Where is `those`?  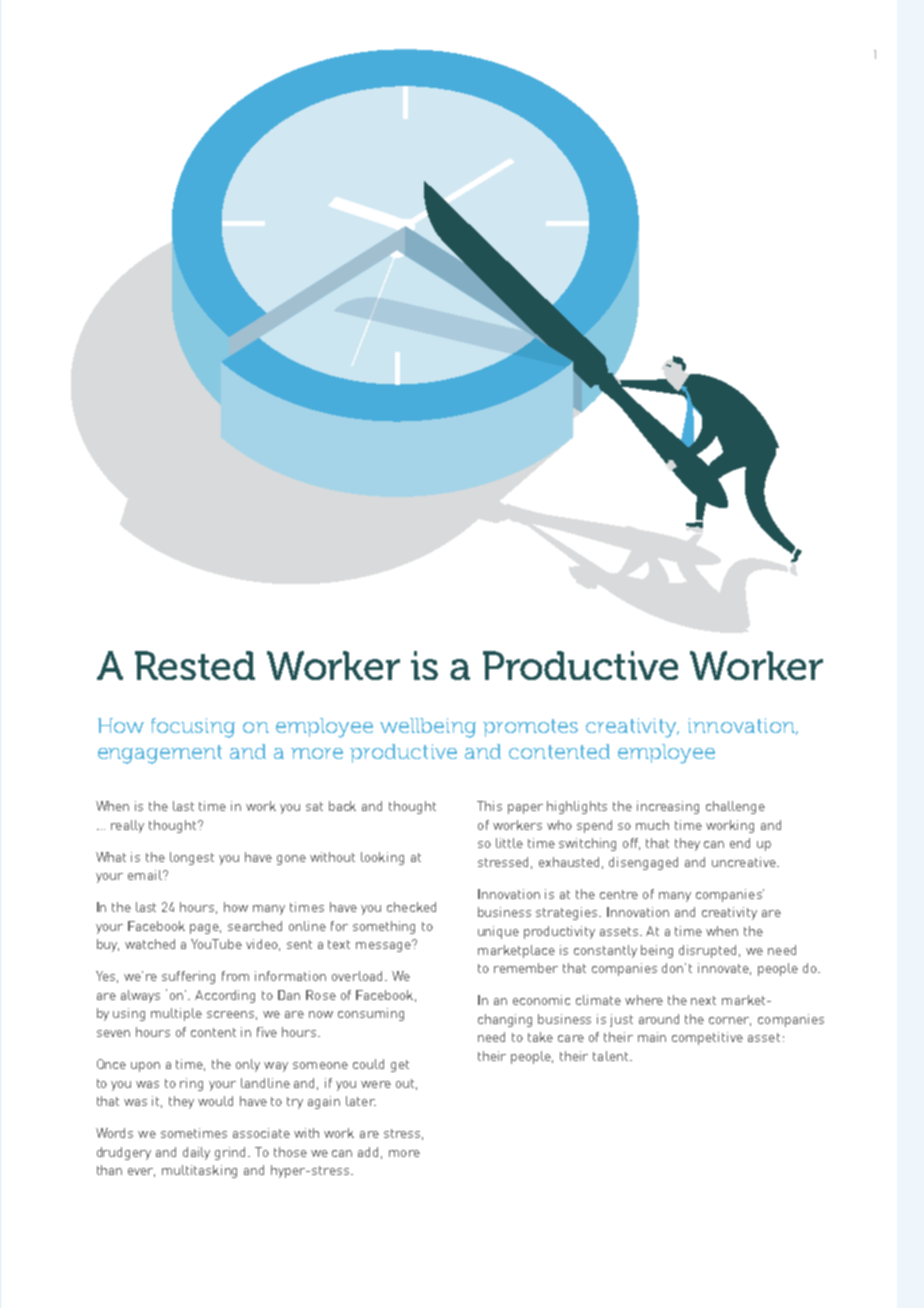
those is located at coordinates (290, 1152).
